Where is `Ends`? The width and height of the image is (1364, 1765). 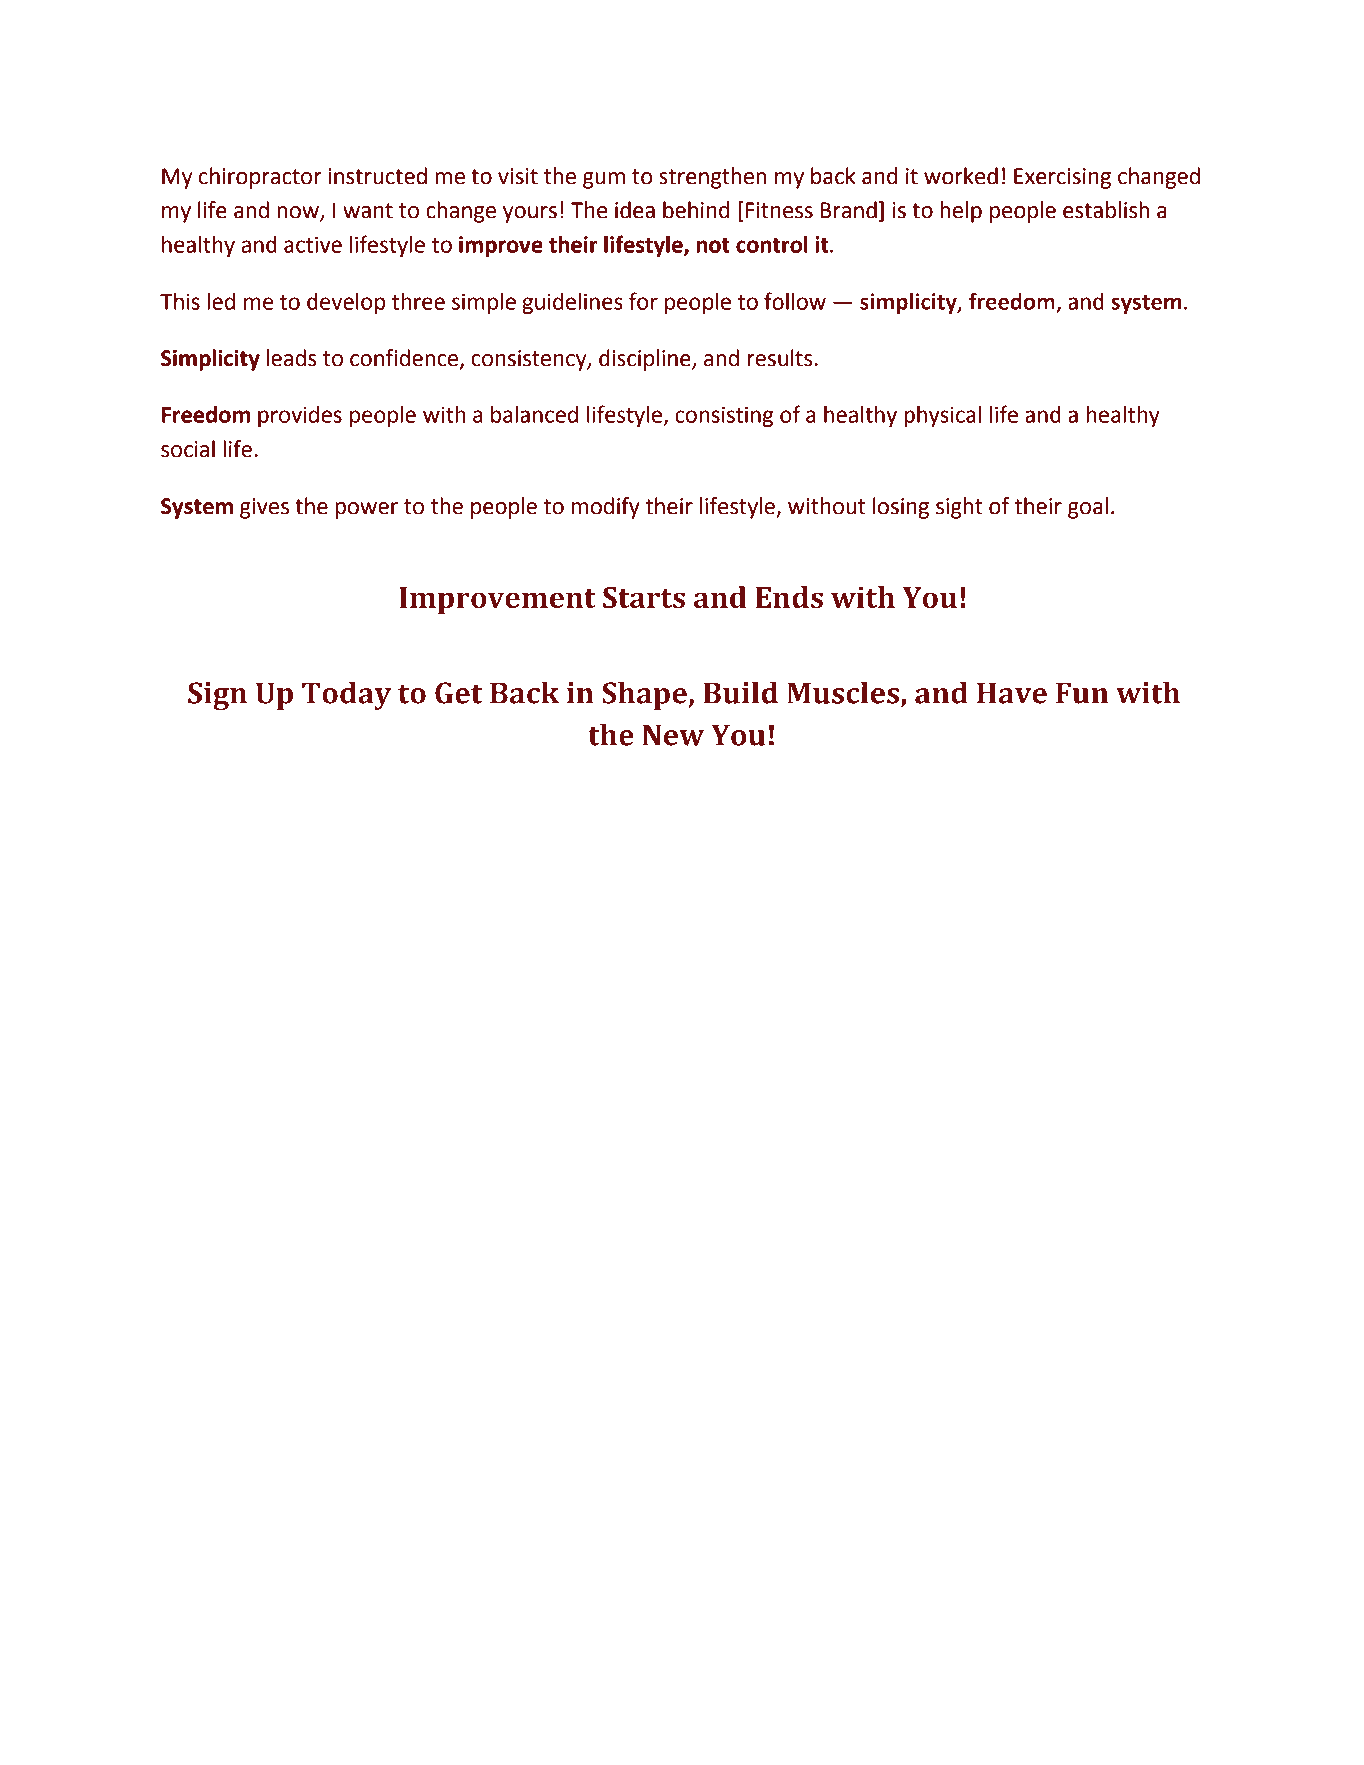 Ends is located at coordinates (789, 597).
